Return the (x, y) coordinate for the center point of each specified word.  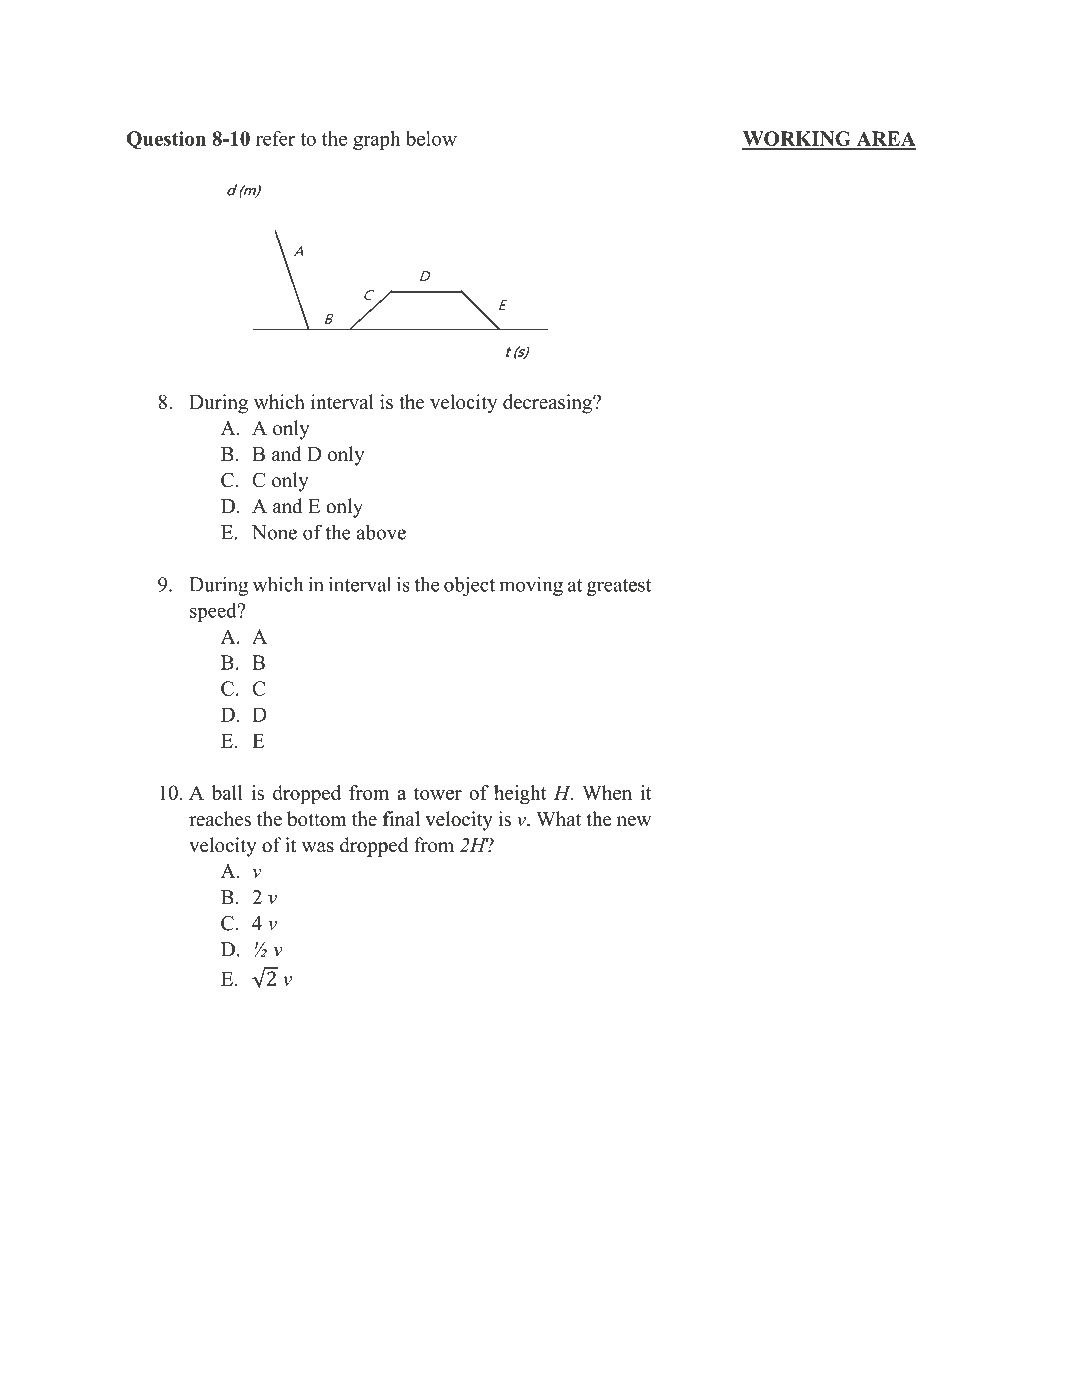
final (401, 818)
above (381, 532)
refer (275, 138)
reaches (220, 819)
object (469, 586)
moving (531, 586)
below (431, 138)
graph (376, 140)
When (607, 792)
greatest (619, 587)
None (274, 532)
